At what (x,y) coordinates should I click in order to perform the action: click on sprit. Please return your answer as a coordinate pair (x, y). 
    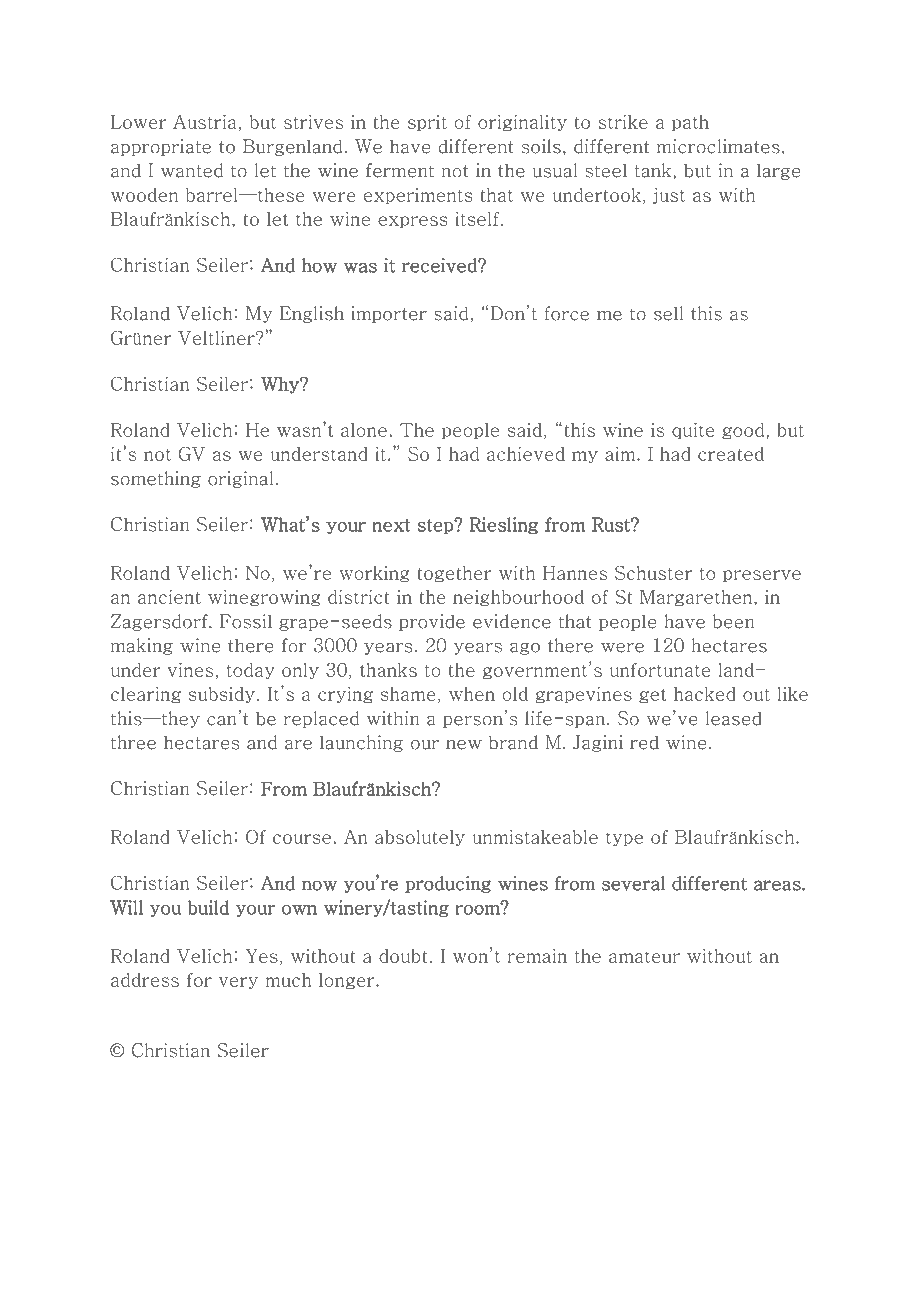
    Looking at the image, I should click on (427, 123).
